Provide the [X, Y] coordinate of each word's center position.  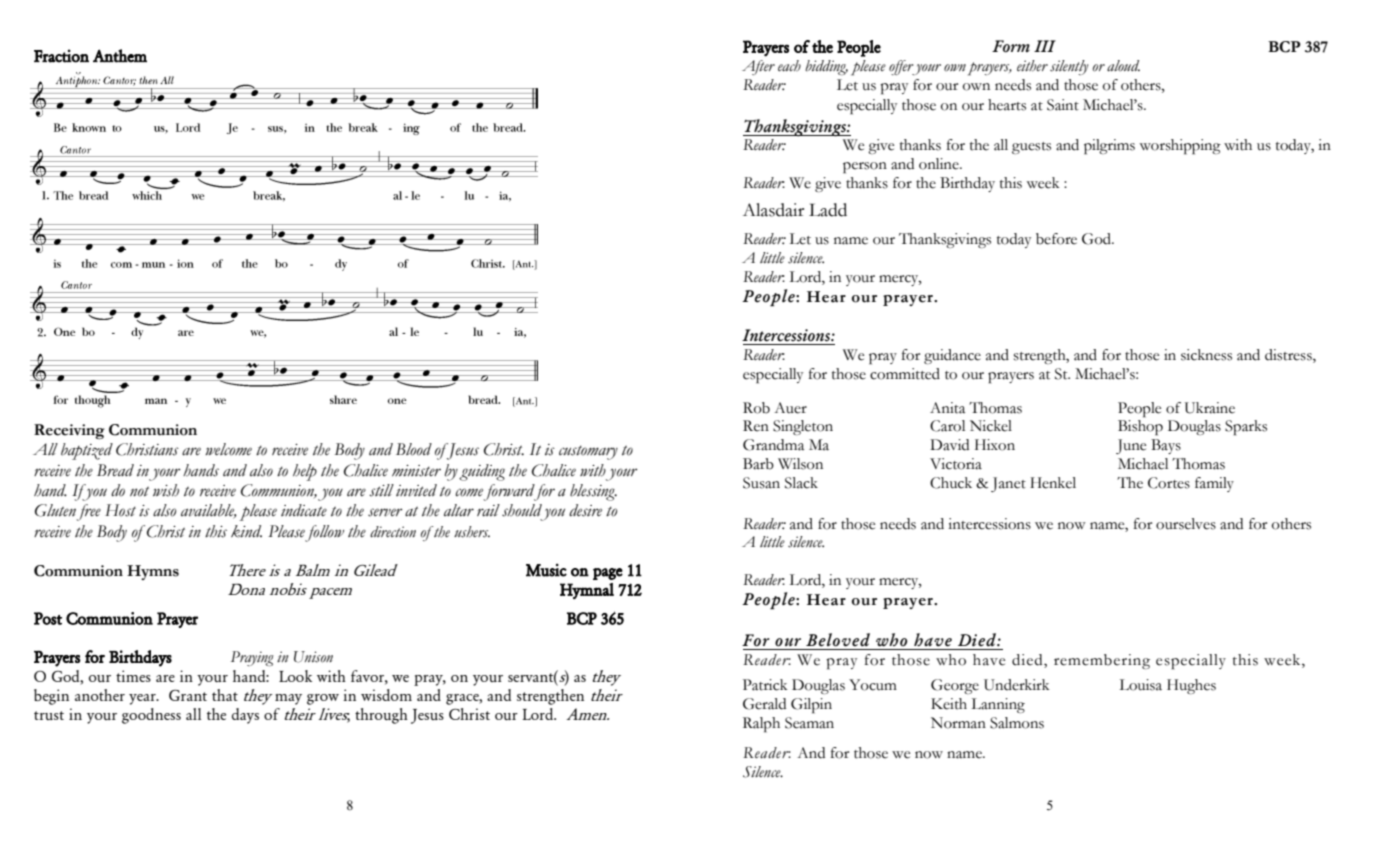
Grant [188, 695]
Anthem [120, 56]
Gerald [764, 704]
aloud [1123, 66]
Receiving [69, 431]
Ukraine [1210, 408]
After [758, 67]
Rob [756, 408]
